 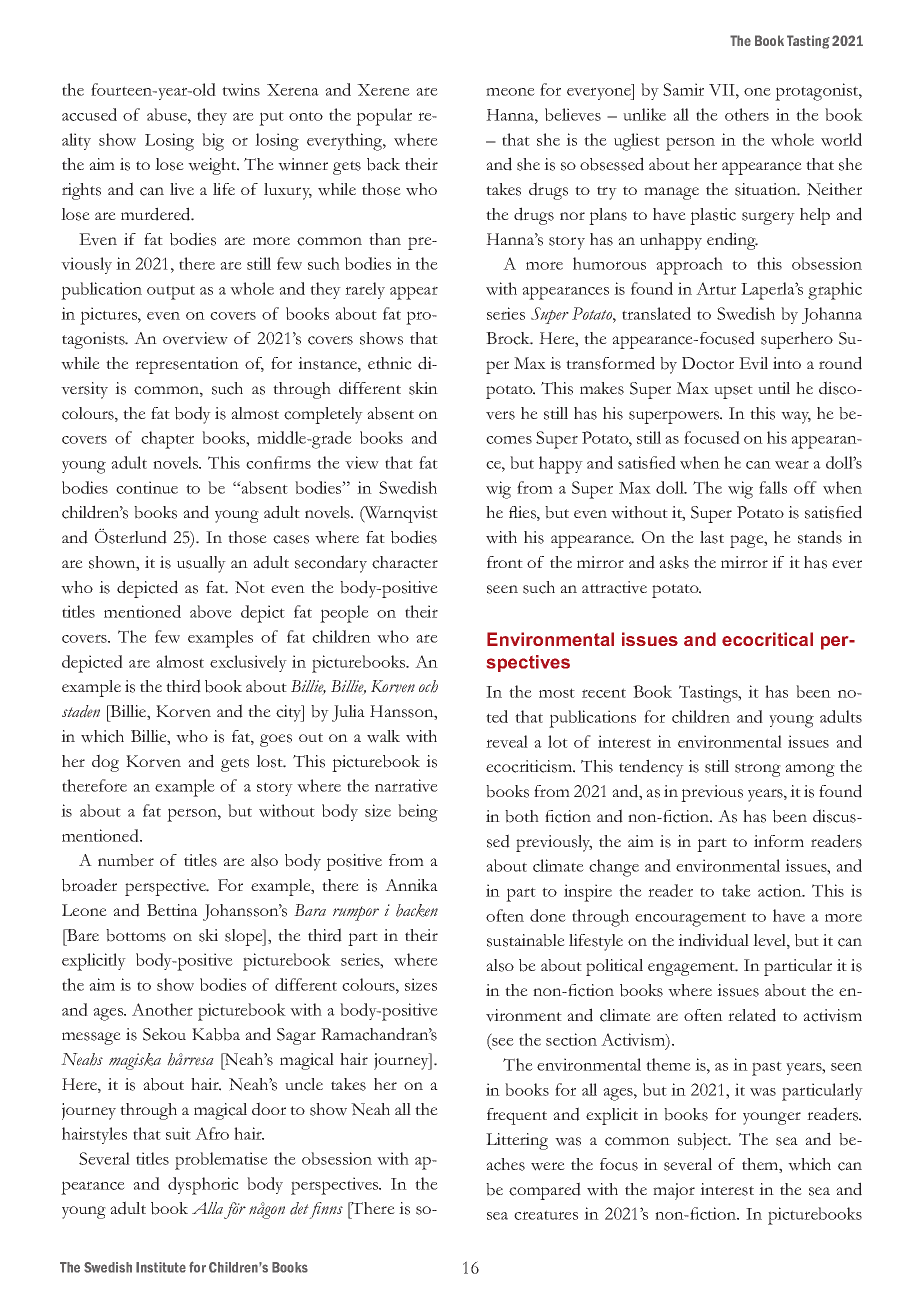 What do you see at coordinates (384, 117) in the document?
I see `popular` at bounding box center [384, 117].
